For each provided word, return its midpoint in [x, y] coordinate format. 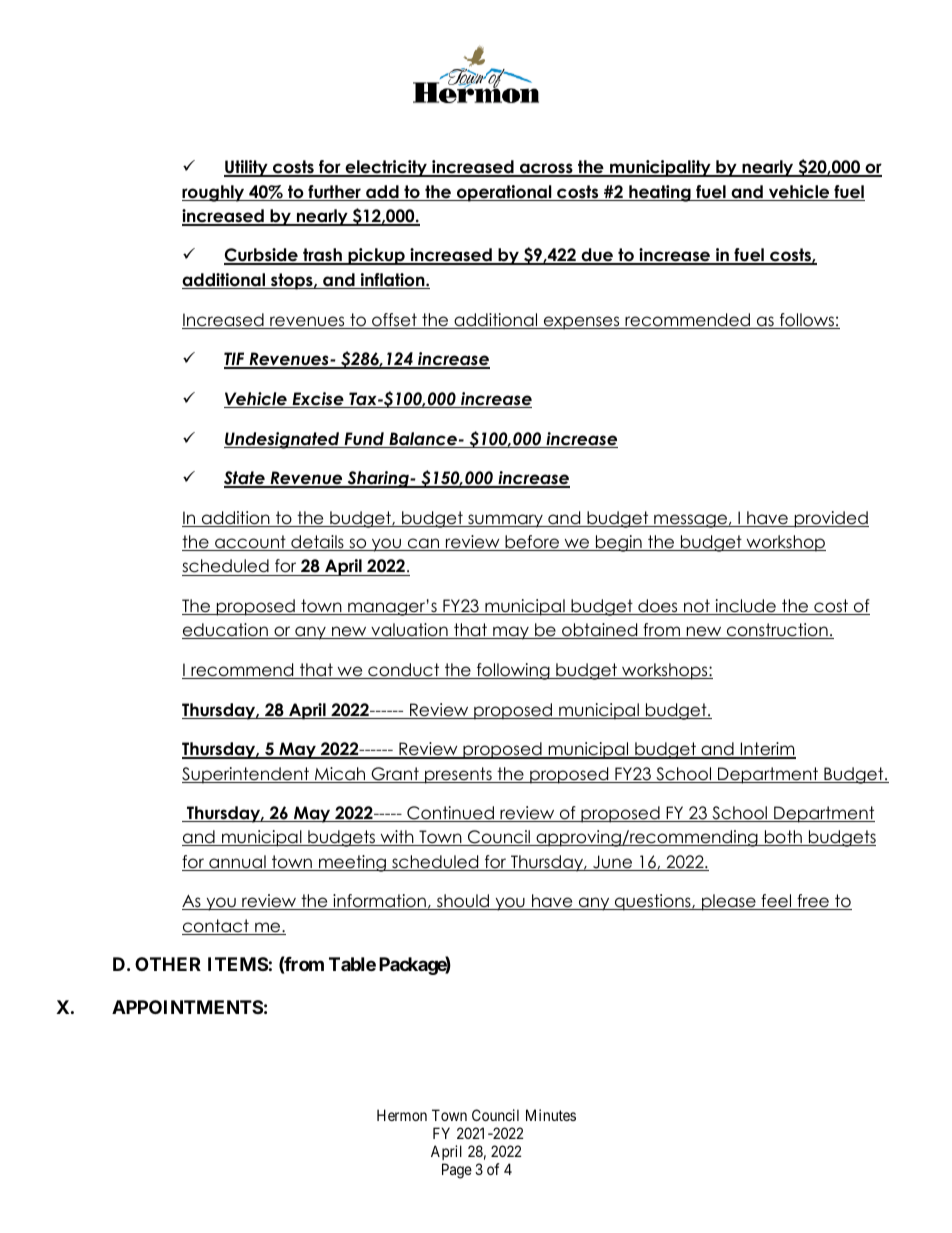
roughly [214, 193]
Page [457, 1171]
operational [504, 193]
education [226, 631]
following [513, 671]
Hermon [402, 1115]
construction [777, 631]
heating [660, 193]
